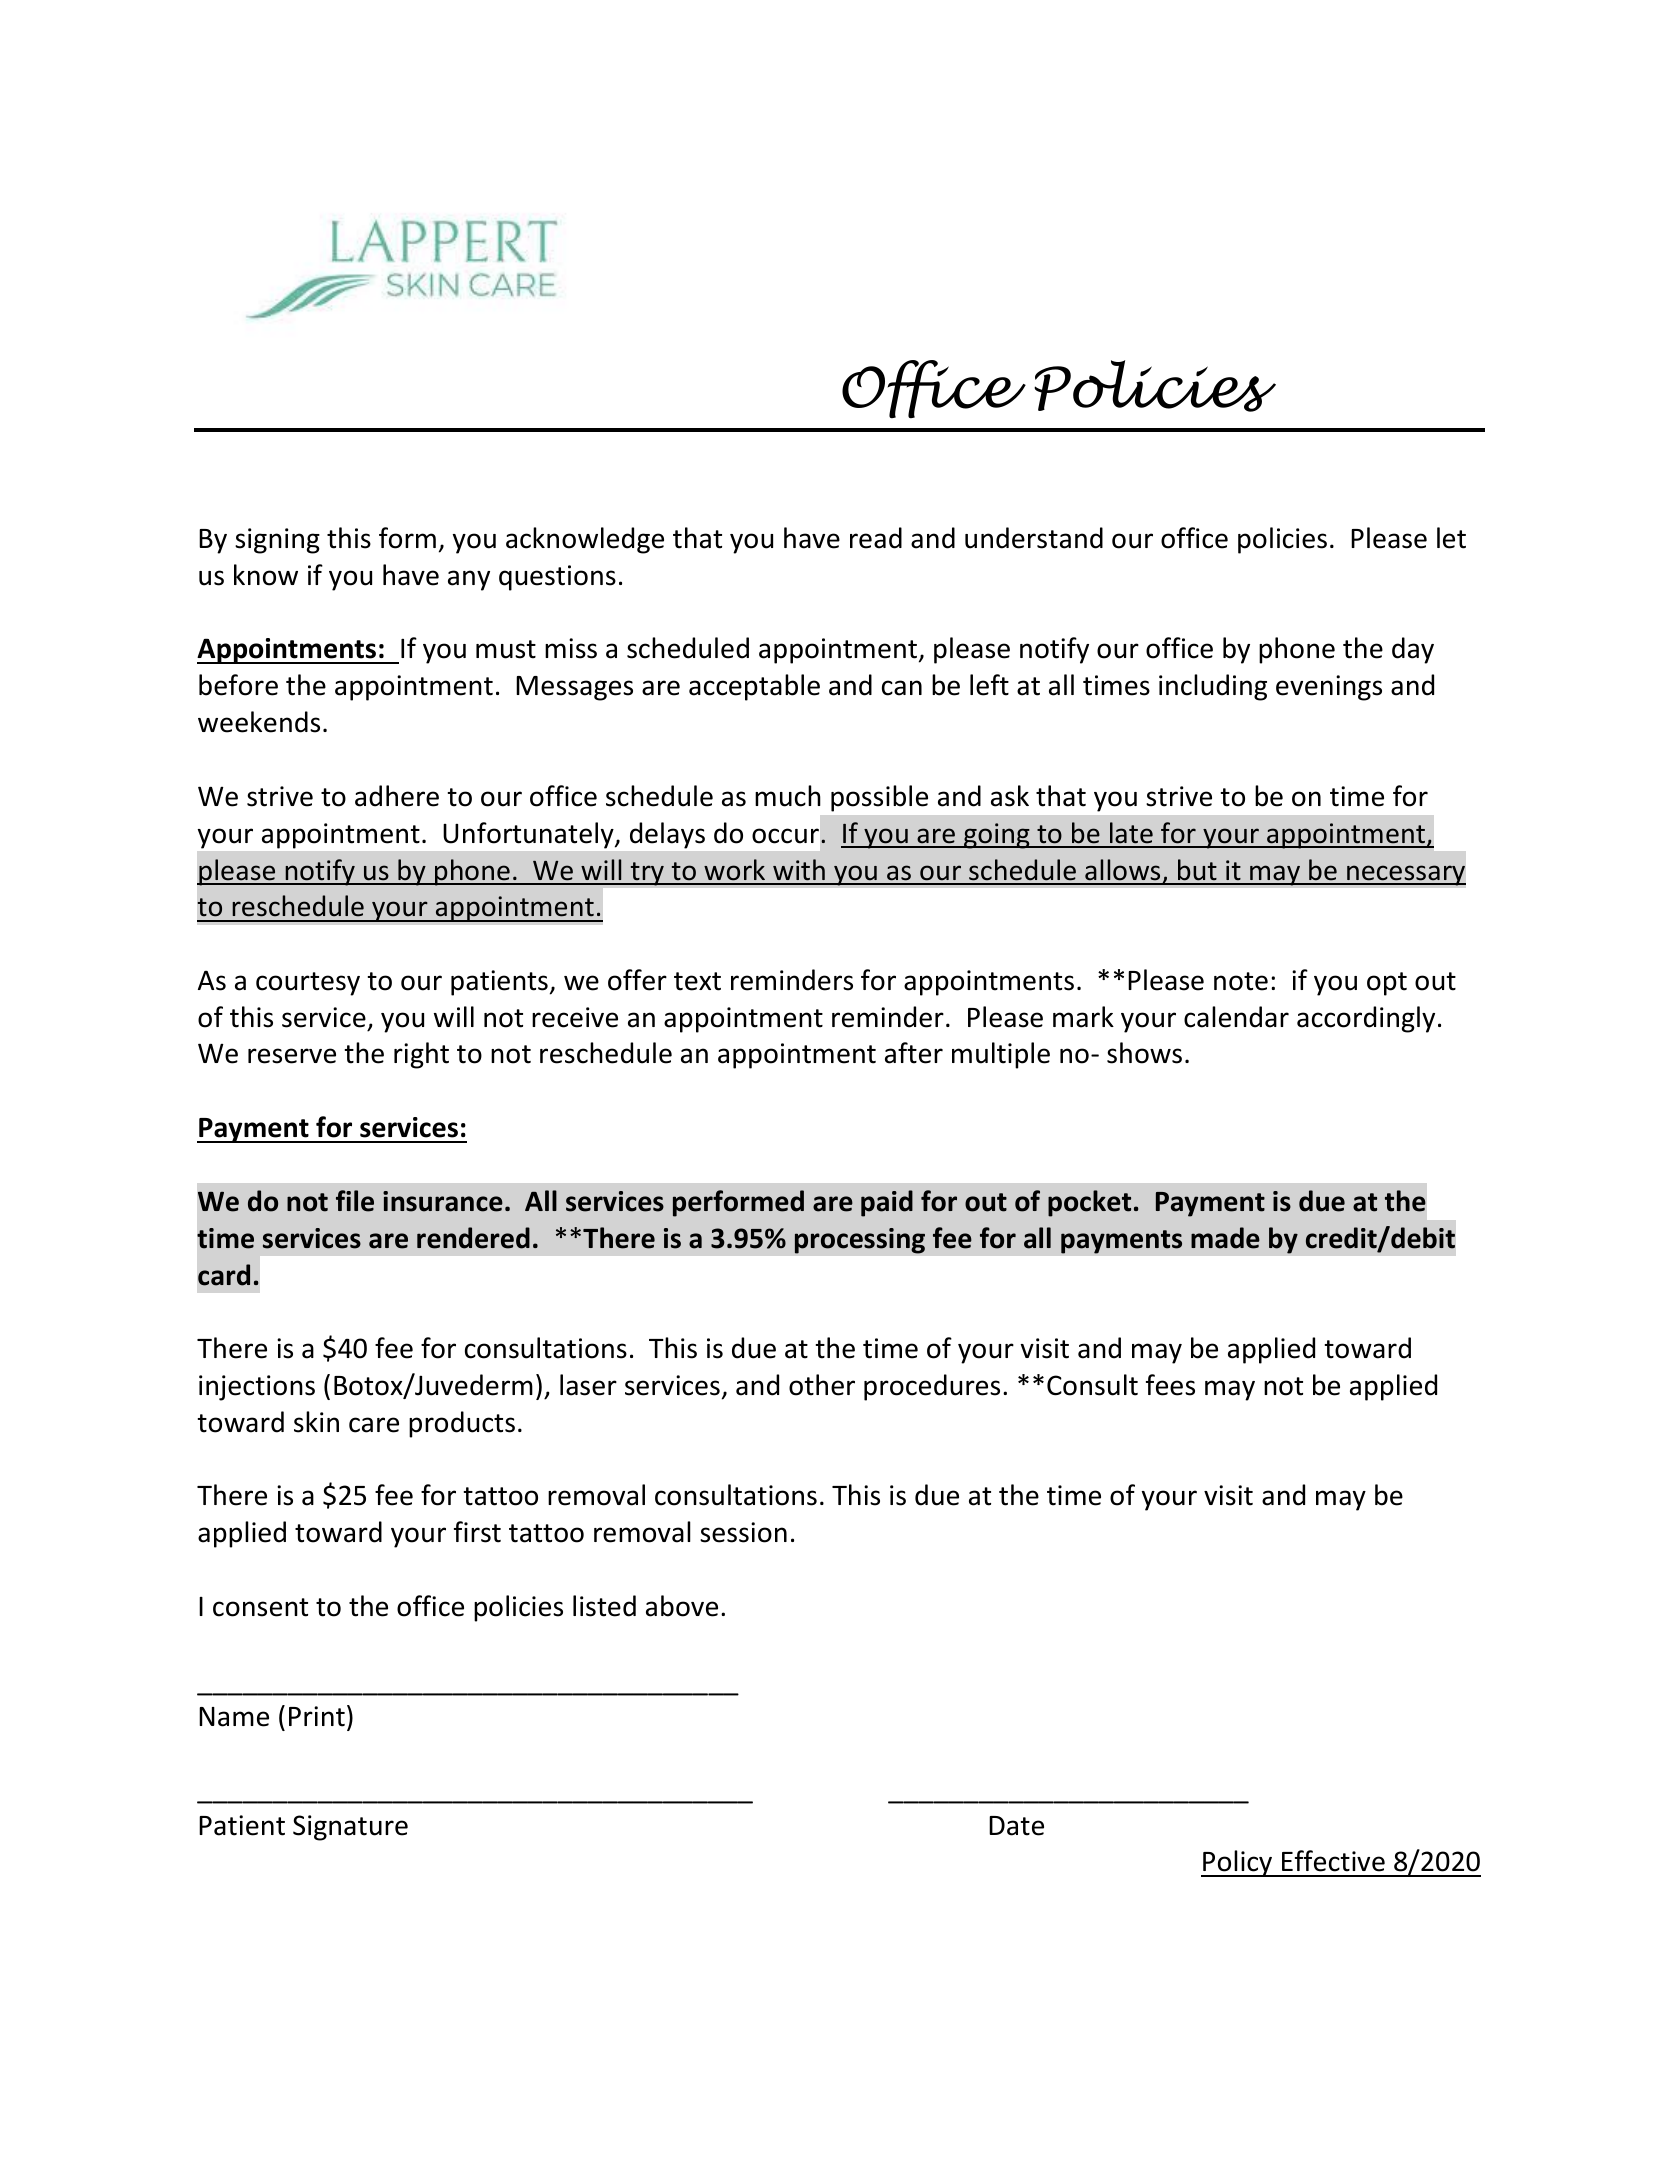 The width and height of the document is (1678, 2171). What do you see at coordinates (1225, 1238) in the document?
I see `made` at bounding box center [1225, 1238].
